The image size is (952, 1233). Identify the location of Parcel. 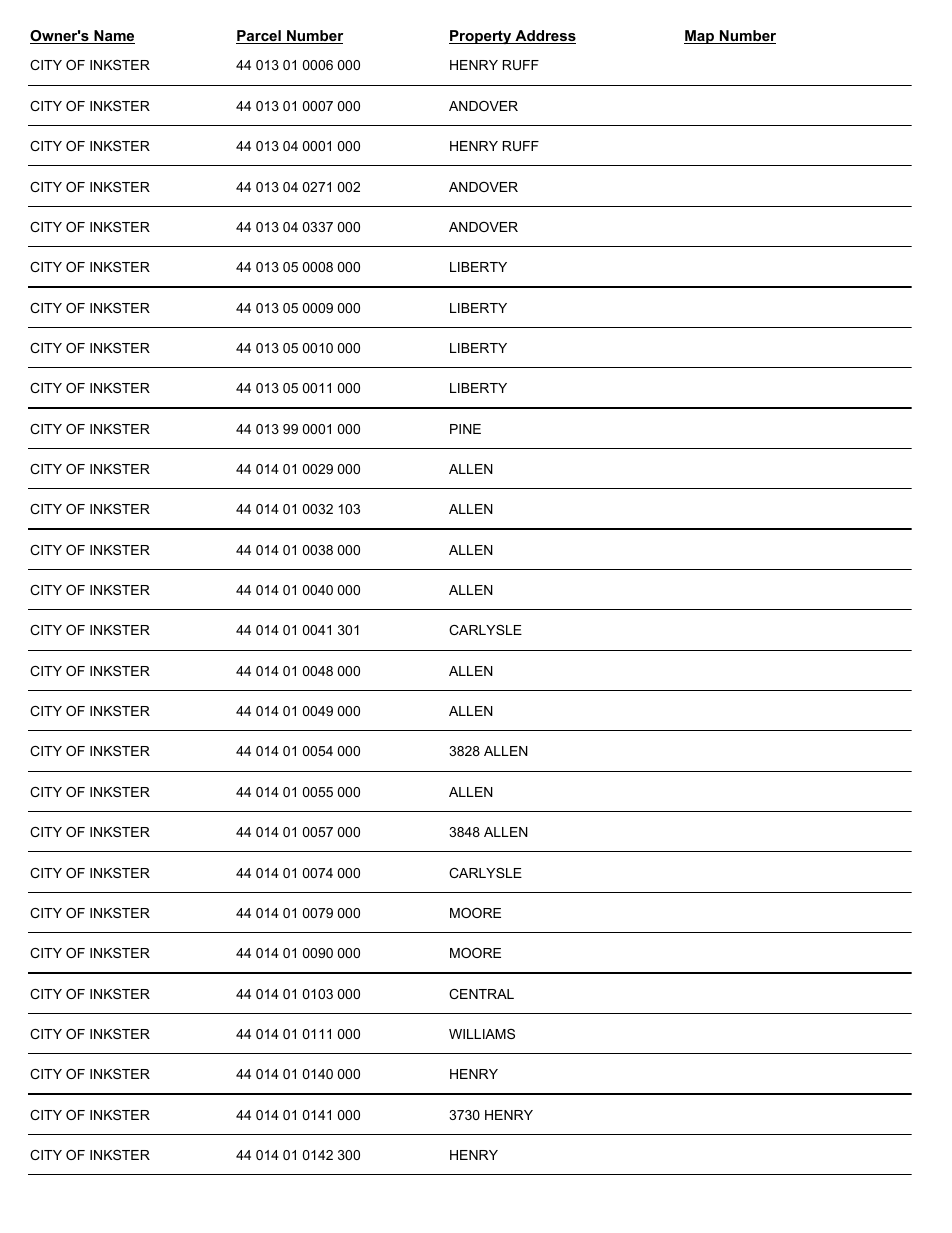
(259, 37).
